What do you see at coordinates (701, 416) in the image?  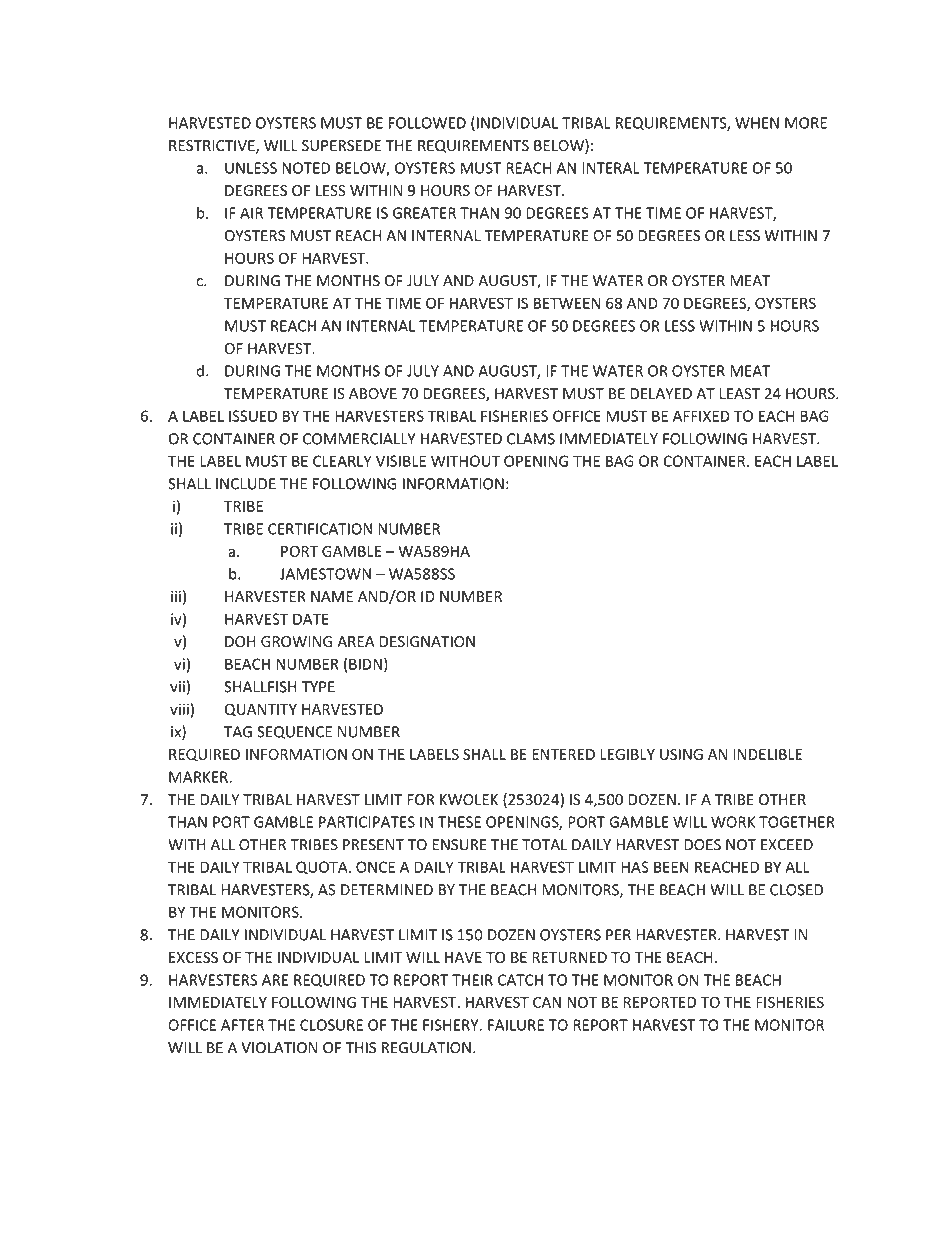 I see `AFFIXED` at bounding box center [701, 416].
